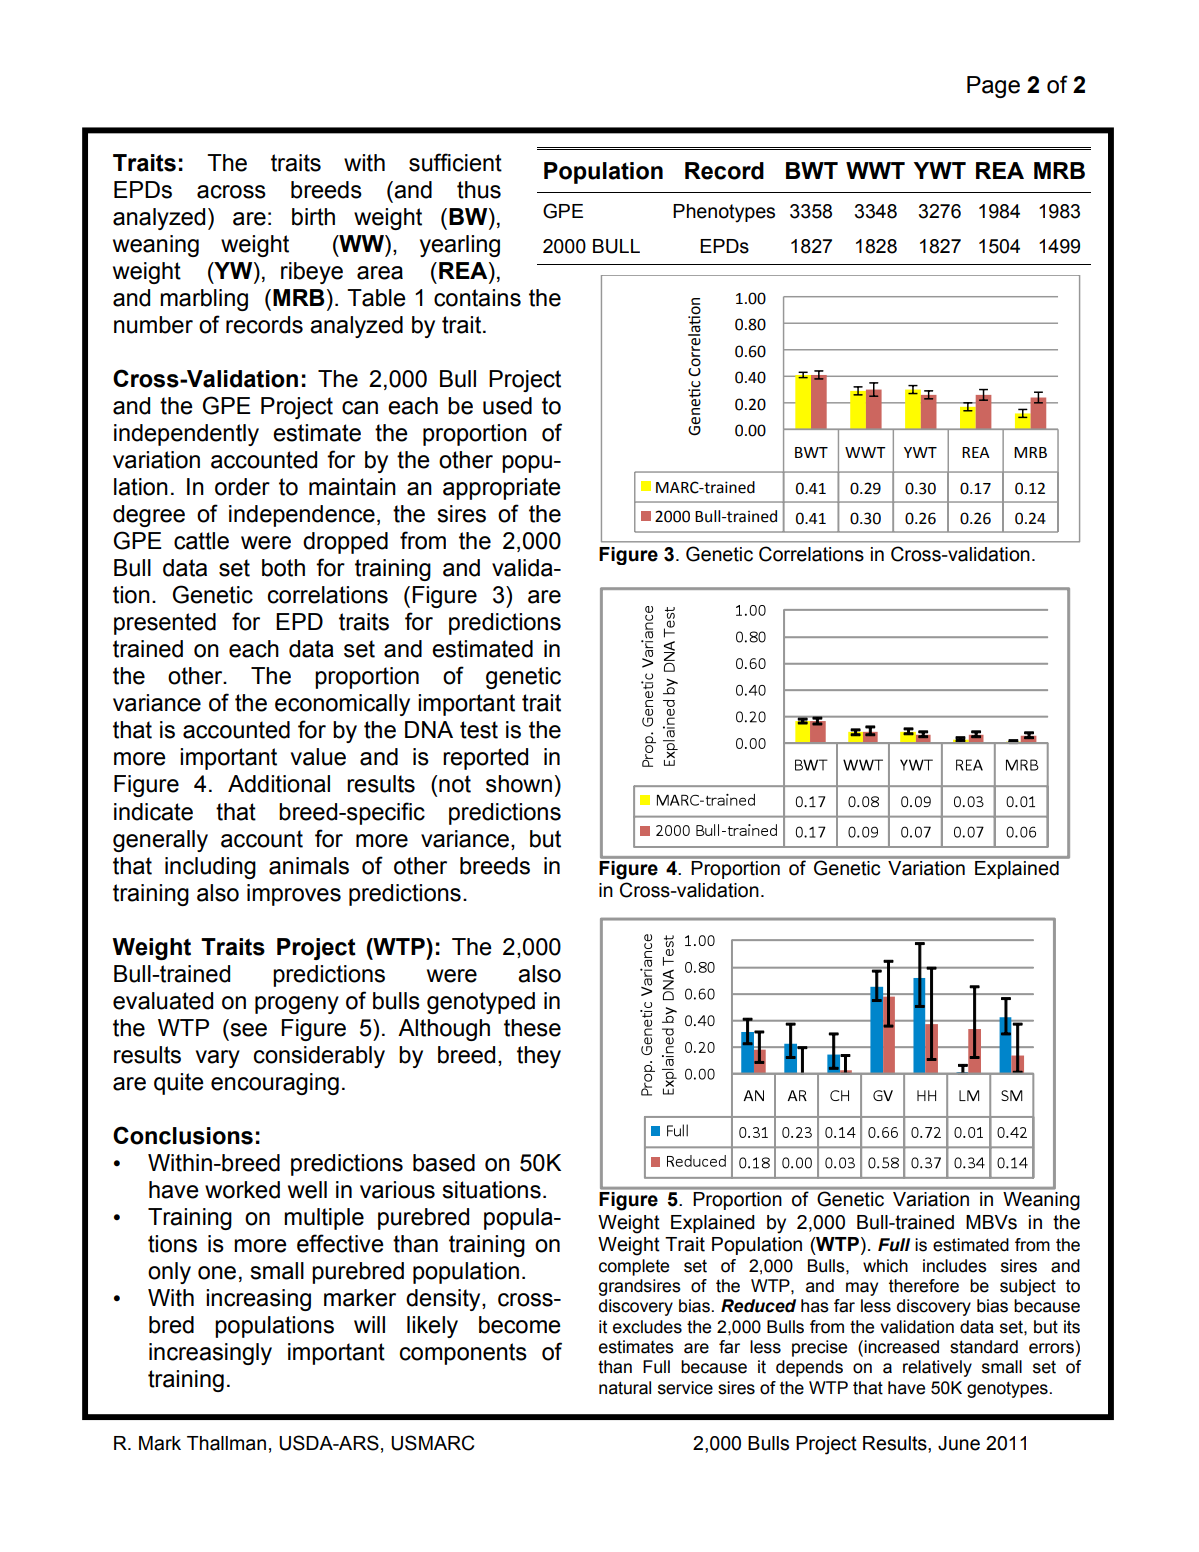  What do you see at coordinates (479, 190) in the page?
I see `thus` at bounding box center [479, 190].
